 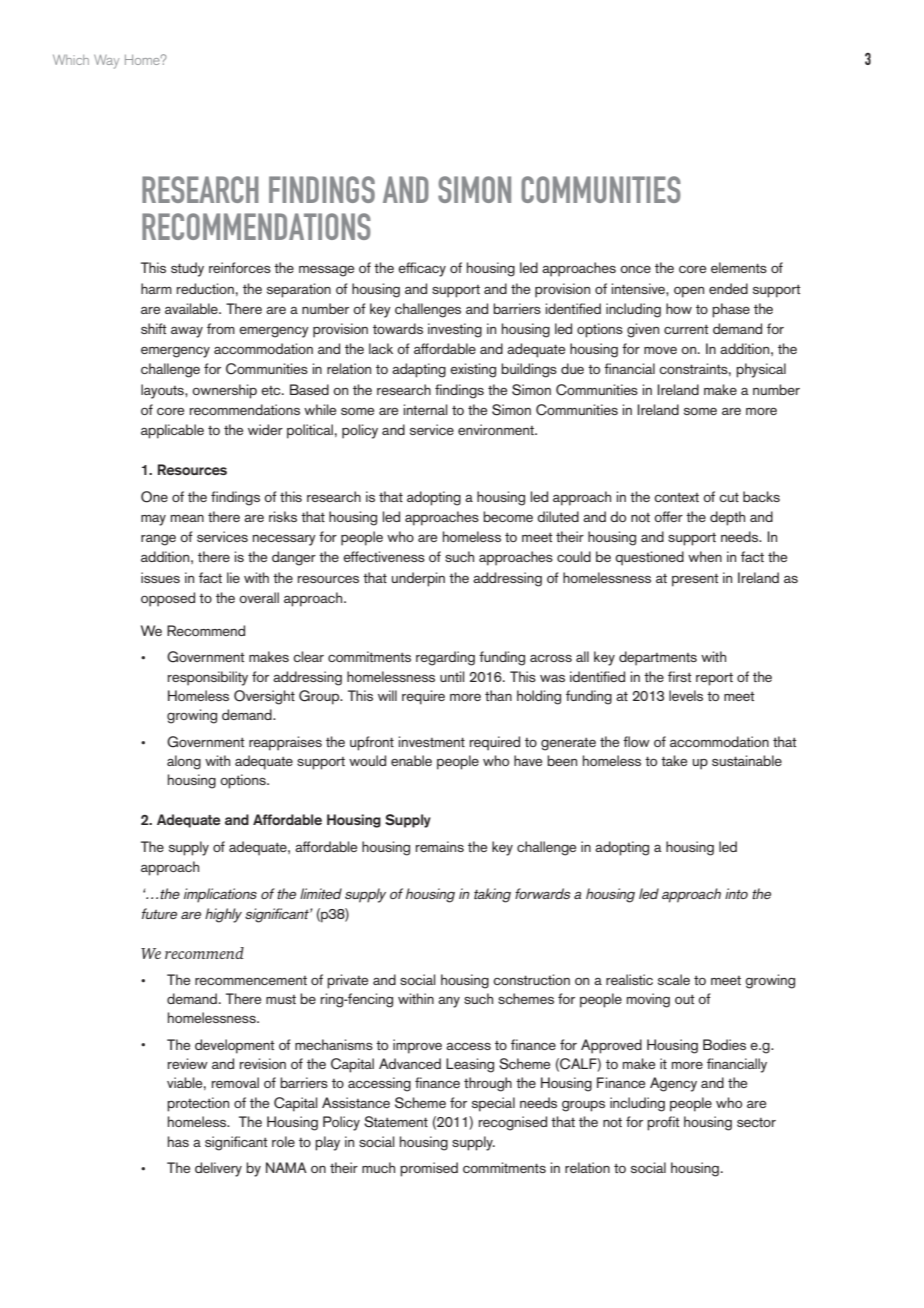 I want to click on Which, so click(x=71, y=60).
